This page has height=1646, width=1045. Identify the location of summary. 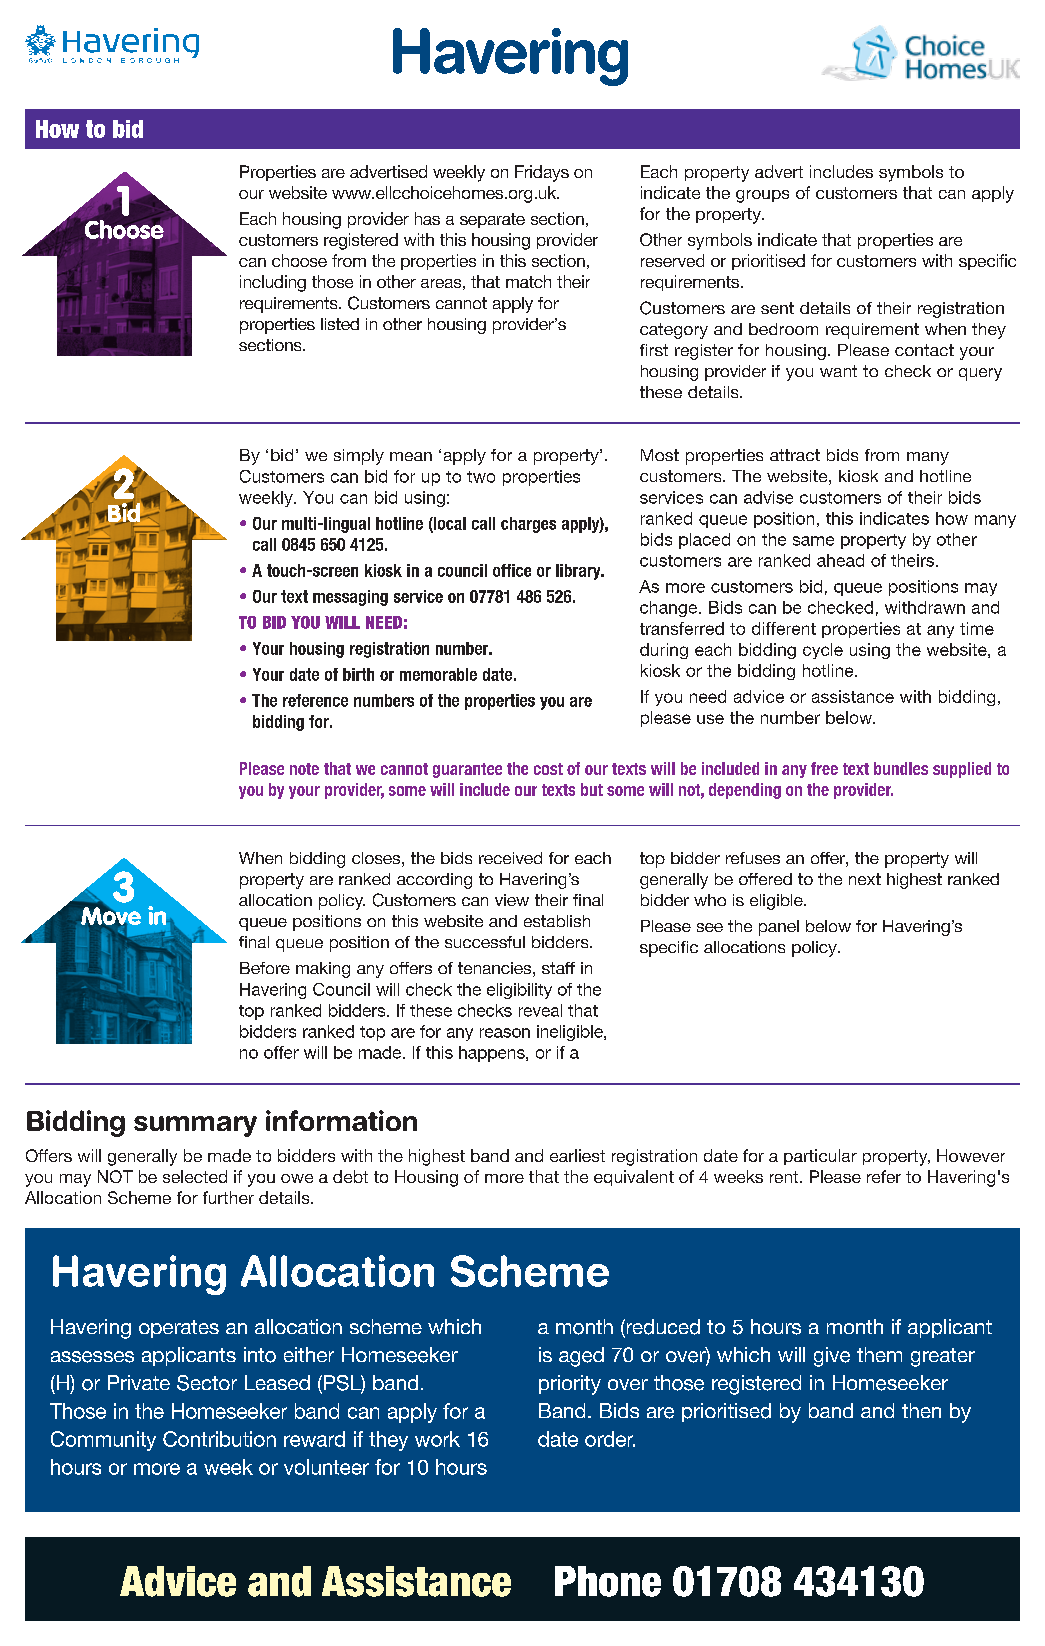
(195, 1126).
